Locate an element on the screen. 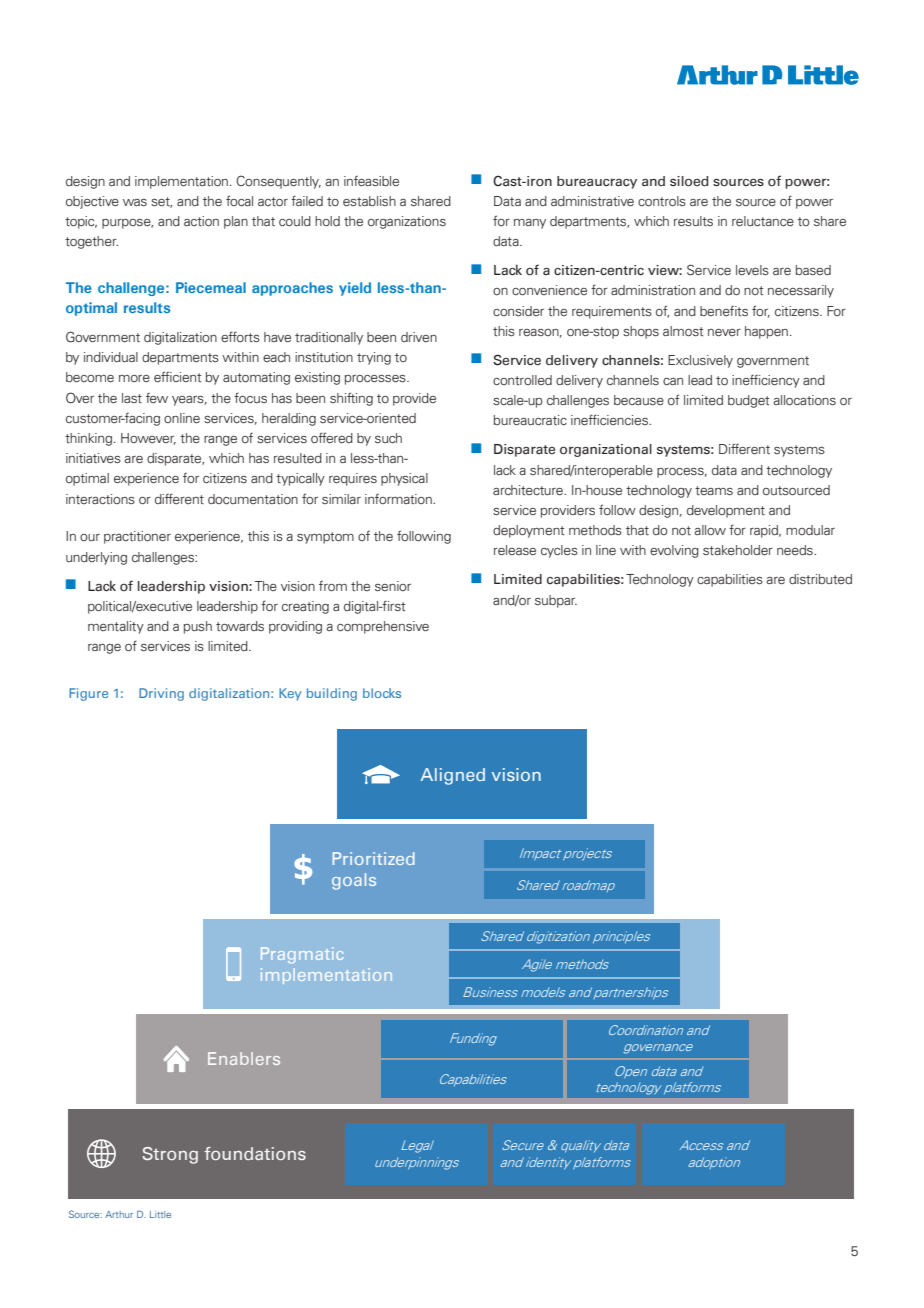 Image resolution: width=924 pixels, height=1308 pixels. blocks is located at coordinates (382, 693).
